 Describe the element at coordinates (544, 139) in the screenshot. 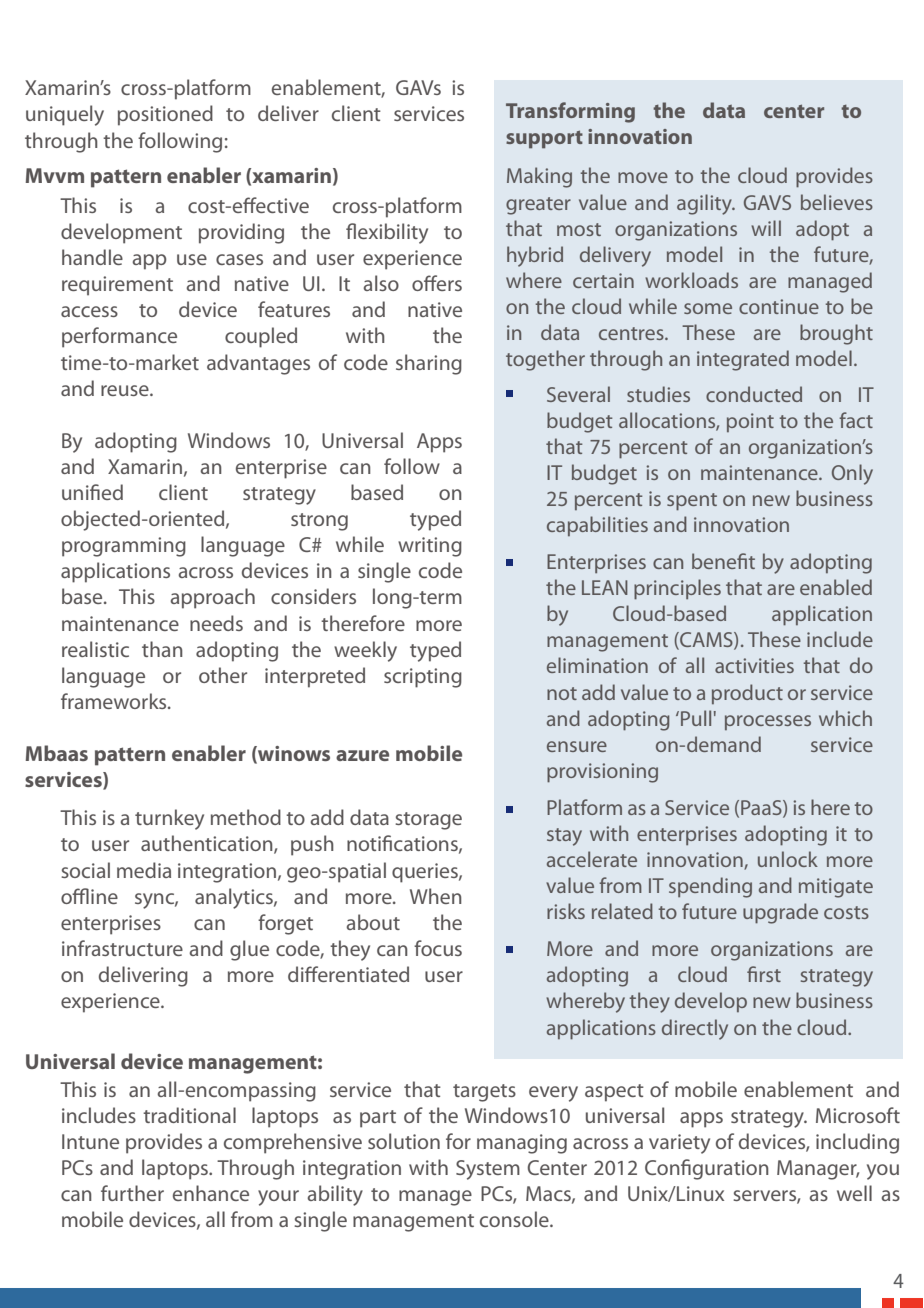

I see `support` at that location.
